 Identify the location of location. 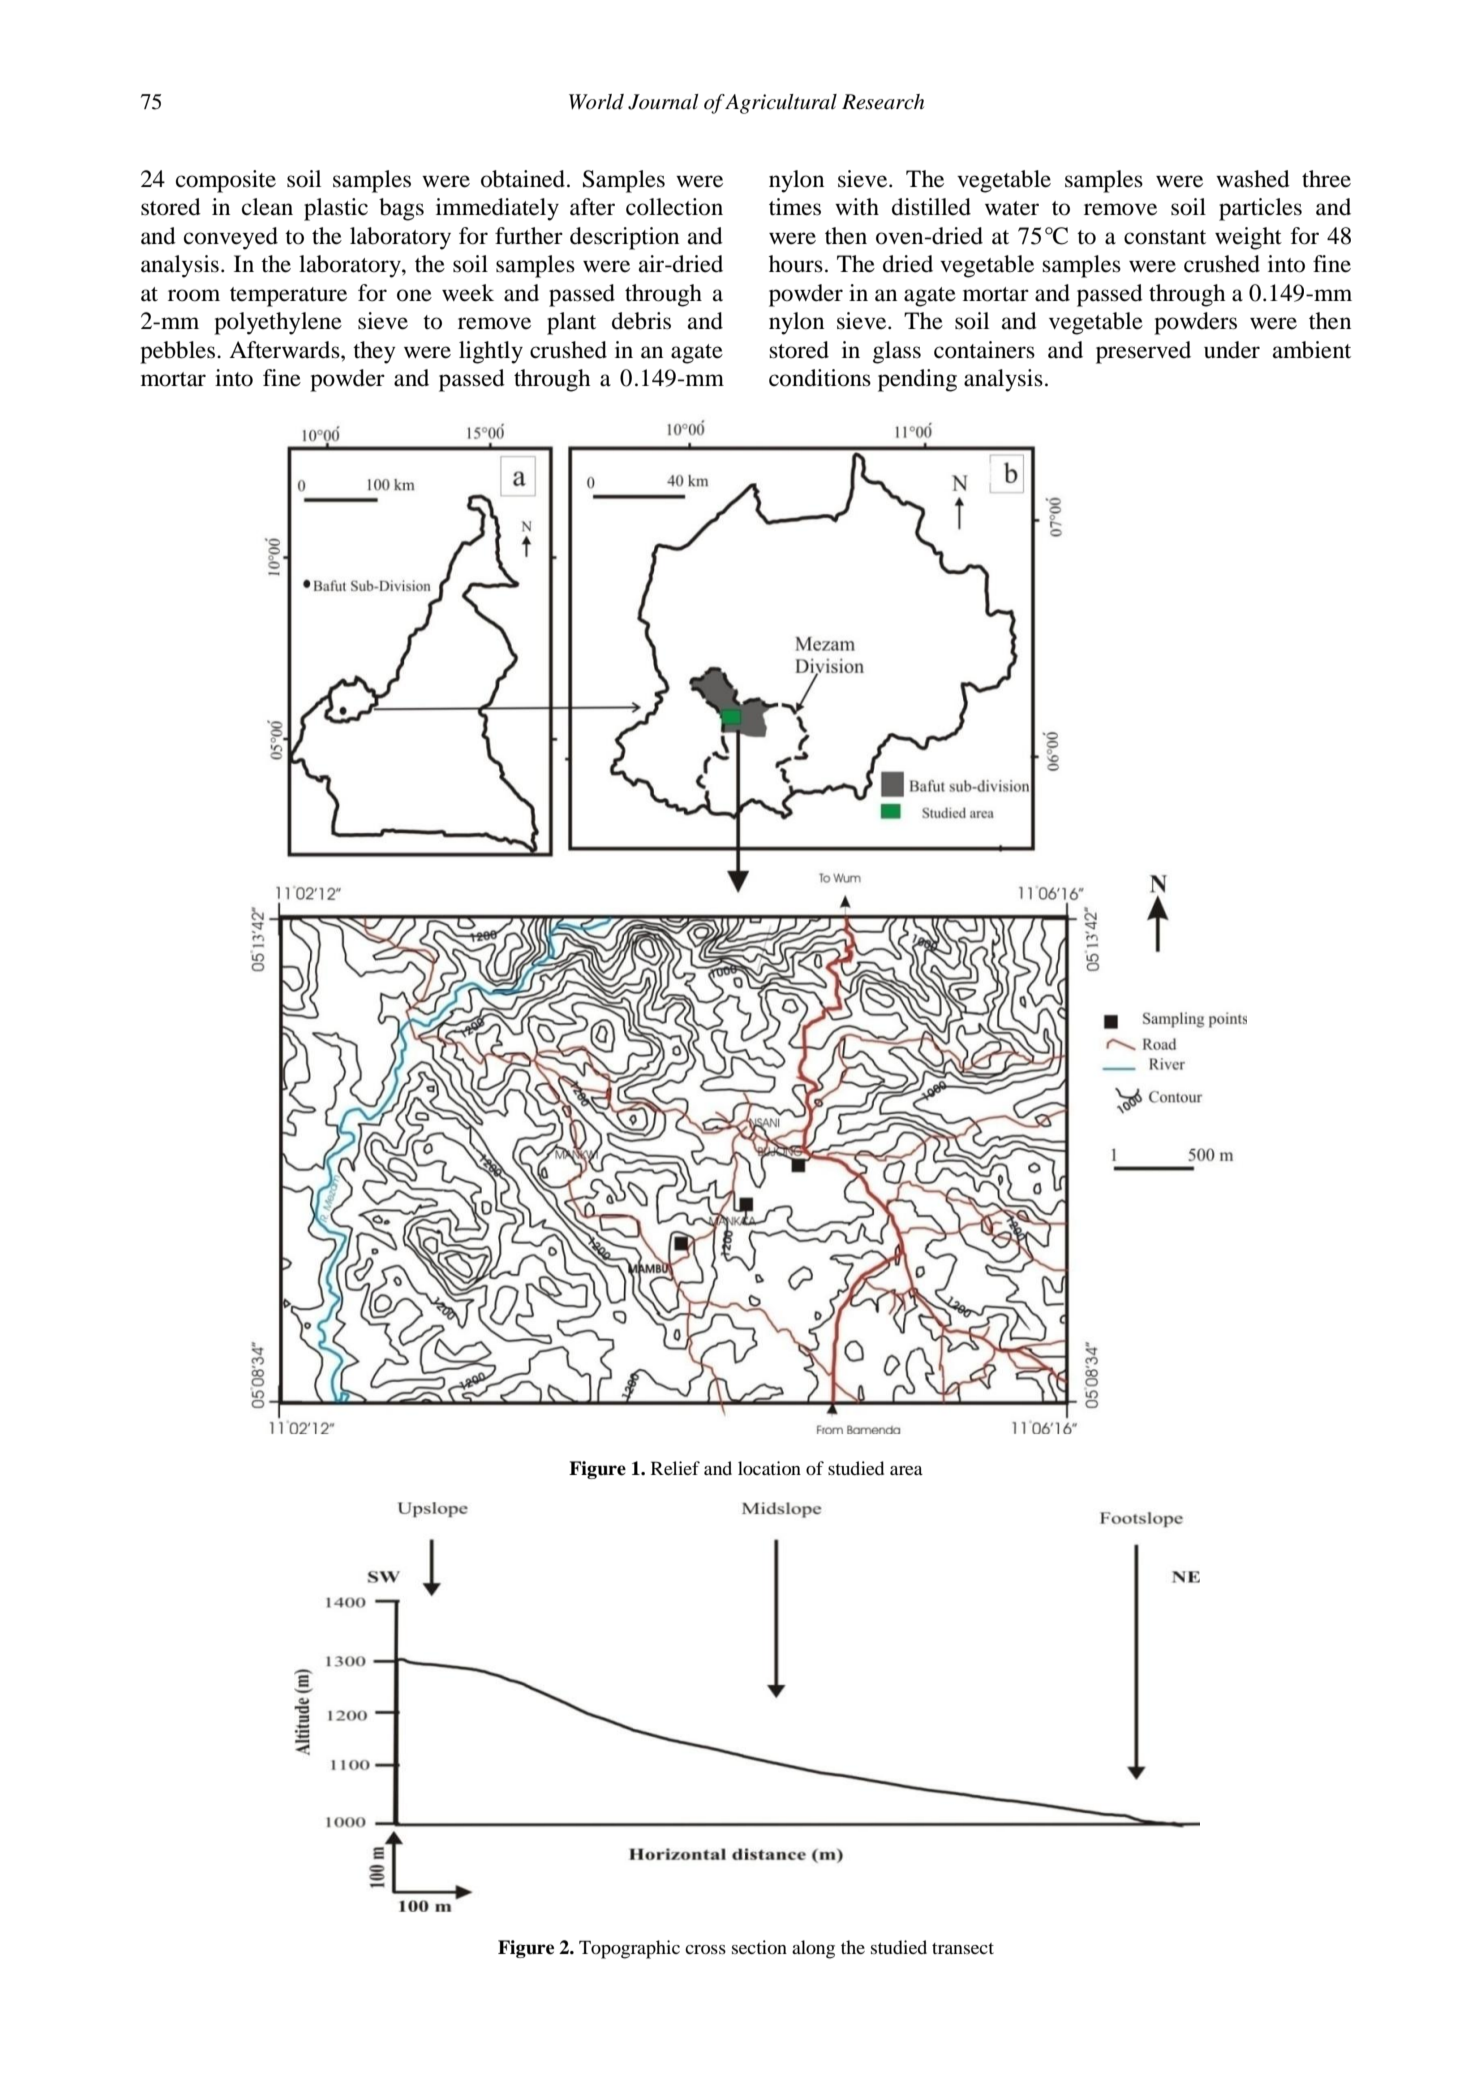
(769, 1468).
